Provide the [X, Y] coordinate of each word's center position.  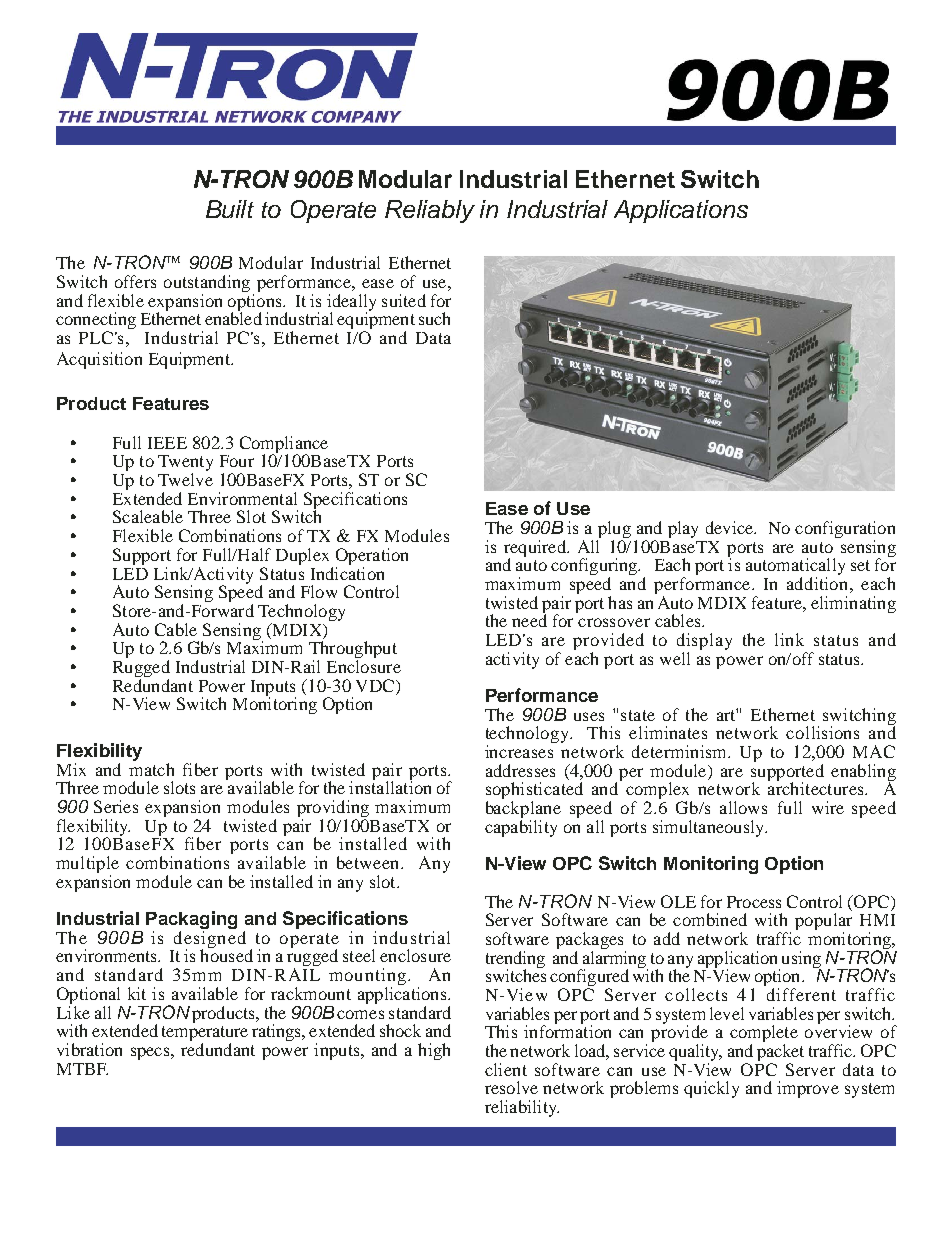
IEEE [167, 443]
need [529, 619]
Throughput [353, 651]
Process [754, 902]
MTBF [82, 1069]
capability [521, 828]
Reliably [430, 211]
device [730, 527]
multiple [87, 866]
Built [230, 209]
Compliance [284, 445]
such [434, 318]
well [675, 658]
